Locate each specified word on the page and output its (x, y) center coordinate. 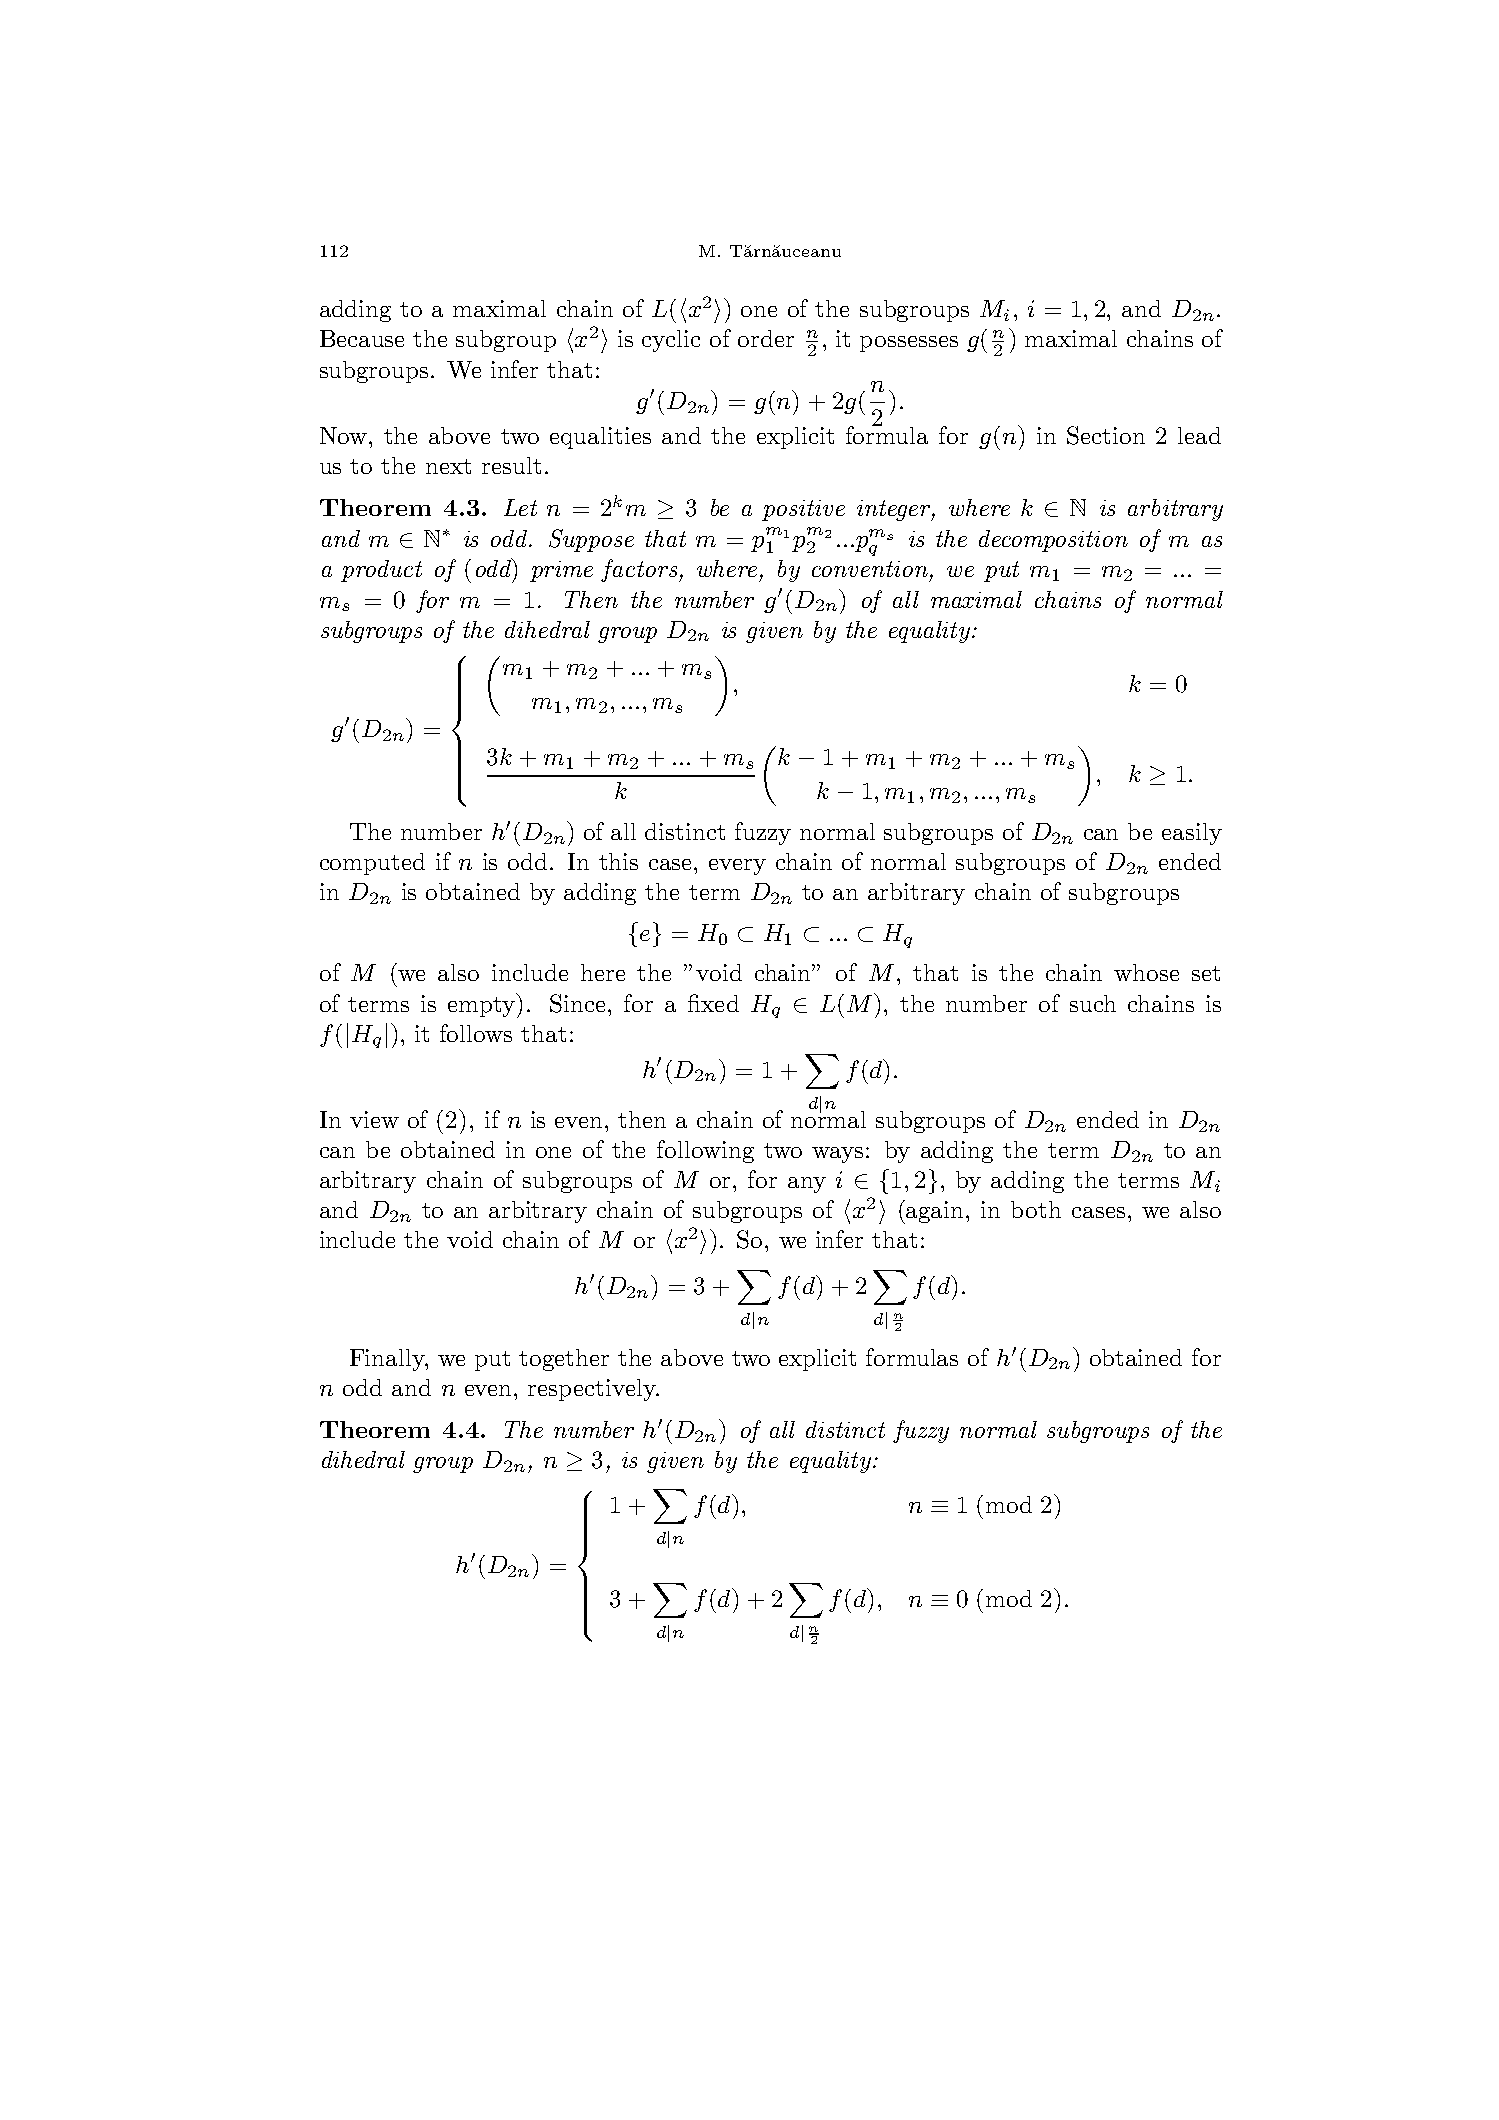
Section (1106, 435)
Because (362, 338)
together (564, 1360)
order (766, 338)
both (1036, 1209)
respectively (593, 1390)
